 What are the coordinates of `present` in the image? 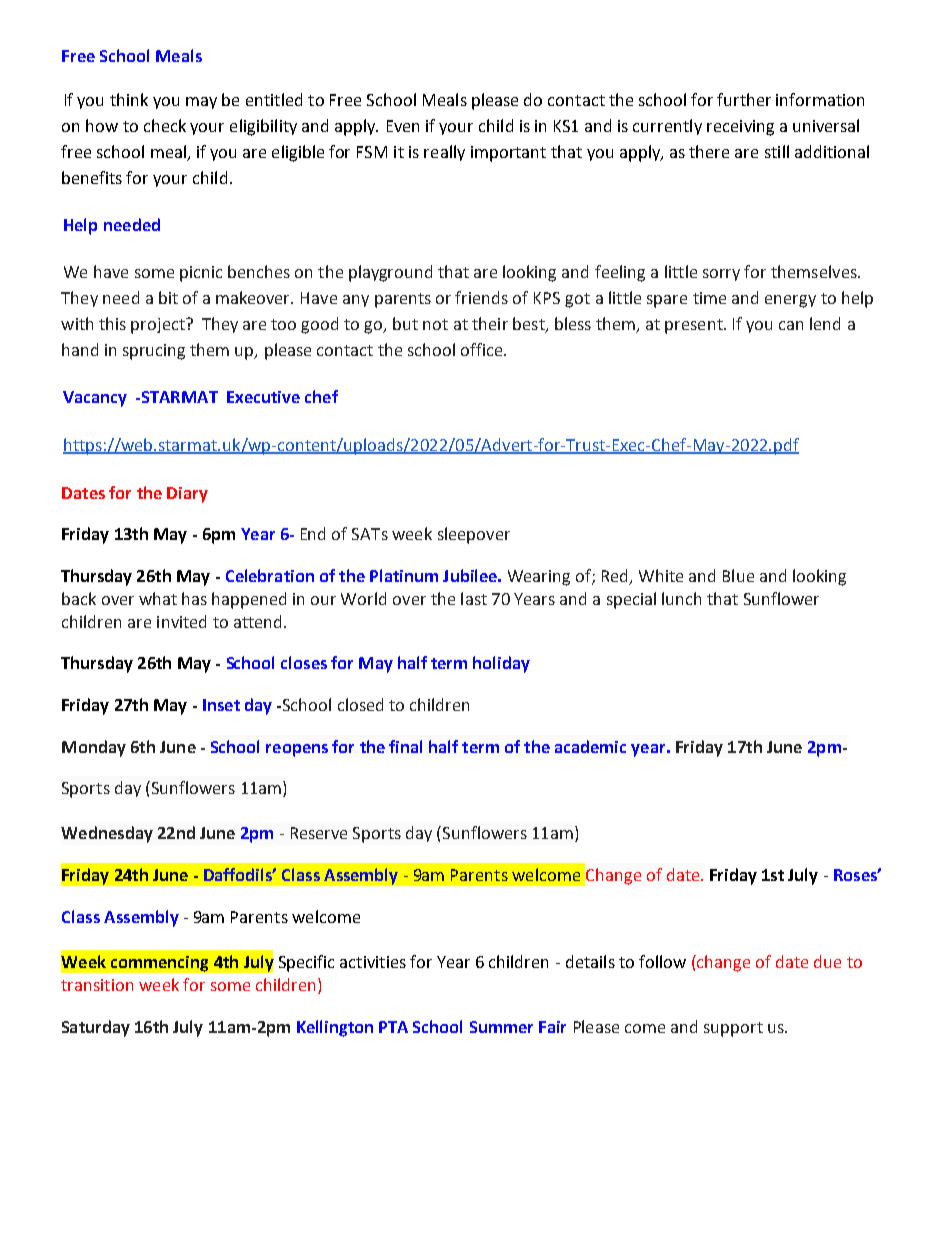 It's located at (695, 326).
